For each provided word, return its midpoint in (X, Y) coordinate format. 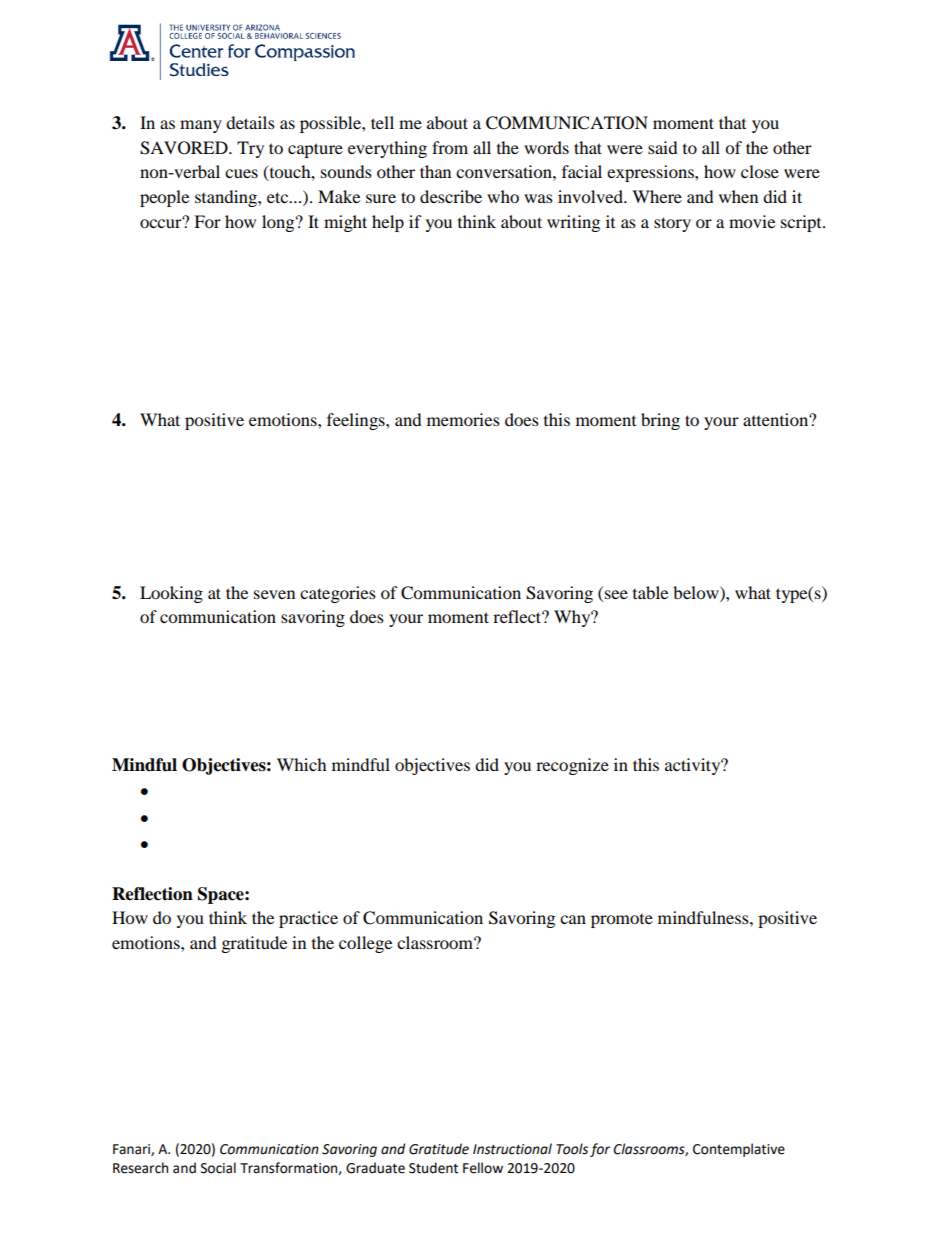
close (760, 171)
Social (218, 1168)
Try (250, 149)
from (450, 147)
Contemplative (739, 1150)
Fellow (483, 1168)
